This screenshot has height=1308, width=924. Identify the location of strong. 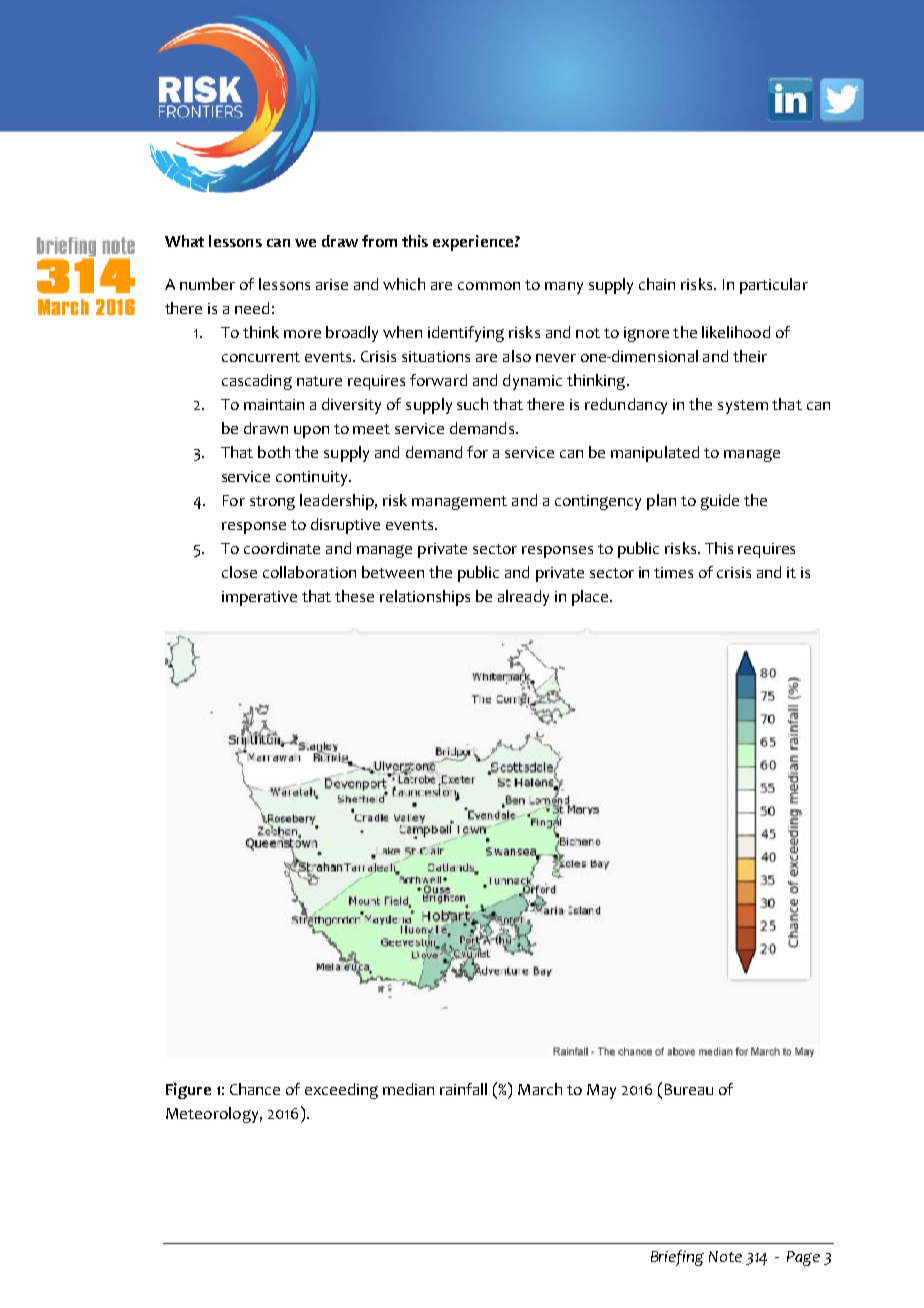
(272, 503).
